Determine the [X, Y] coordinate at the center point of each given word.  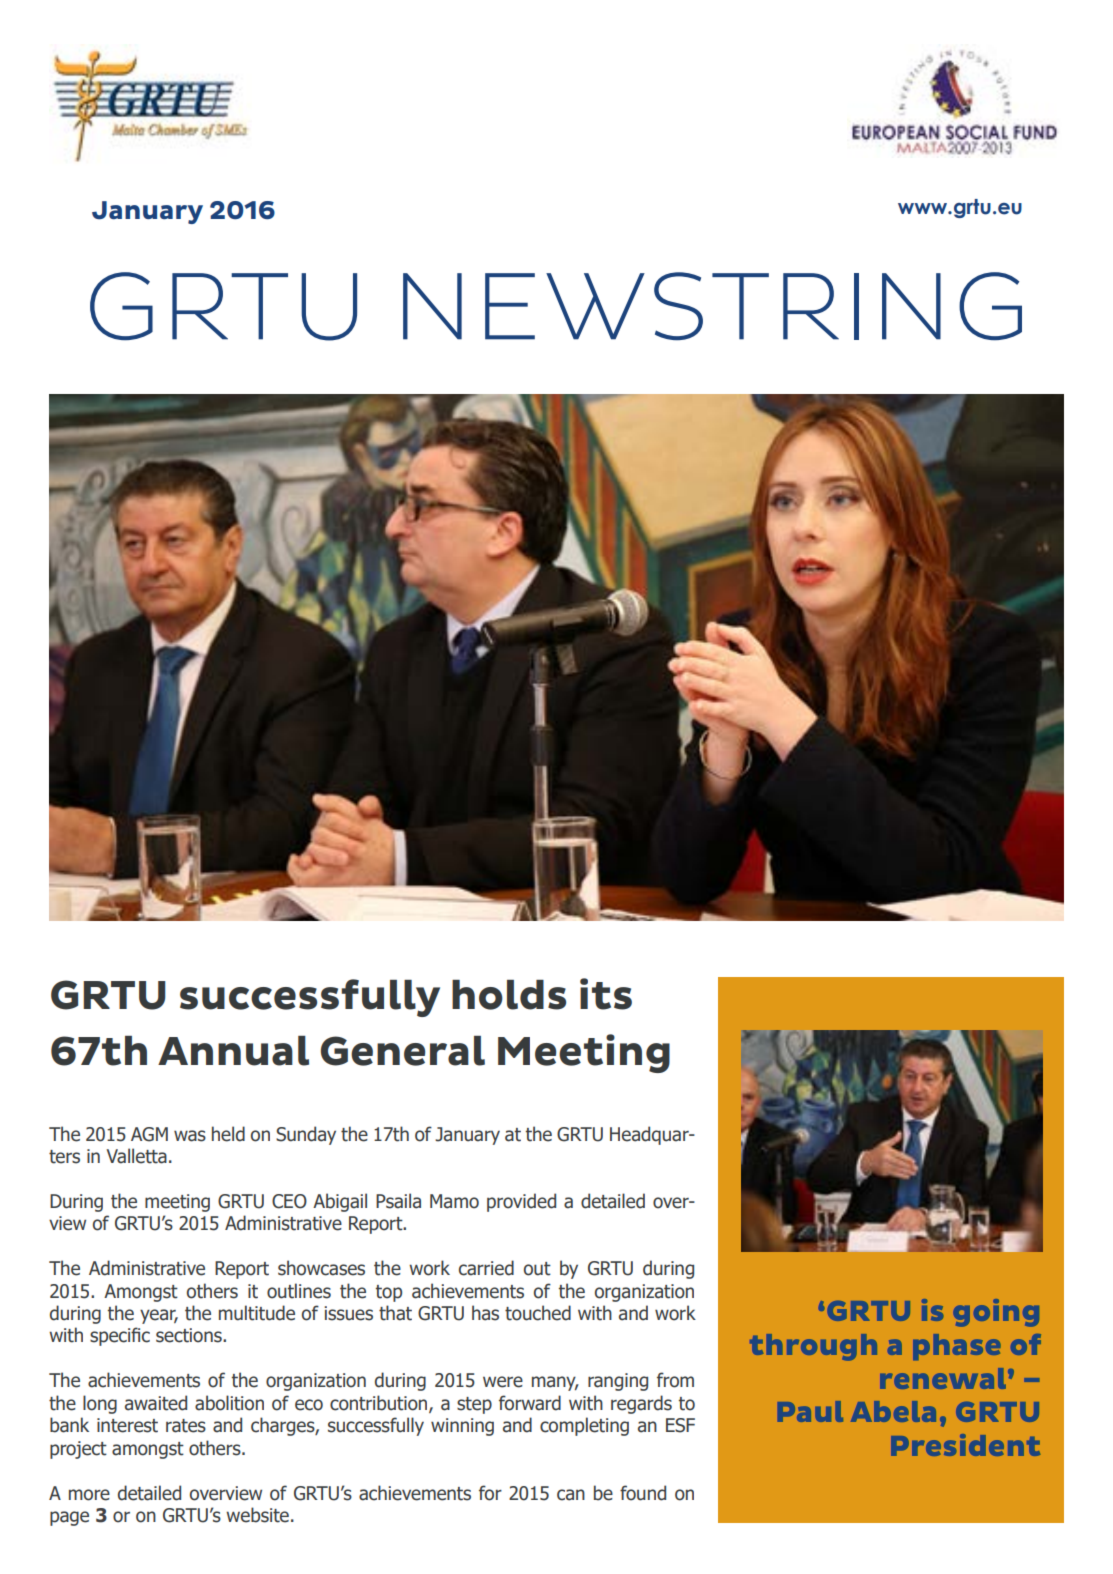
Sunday [306, 1135]
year [159, 1316]
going [996, 1313]
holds [509, 995]
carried [486, 1268]
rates [186, 1426]
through [813, 1347]
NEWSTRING [712, 306]
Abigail [340, 1202]
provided [521, 1202]
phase [957, 1347]
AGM [149, 1134]
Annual [233, 1051]
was [190, 1136]
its [606, 994]
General [403, 1051]
